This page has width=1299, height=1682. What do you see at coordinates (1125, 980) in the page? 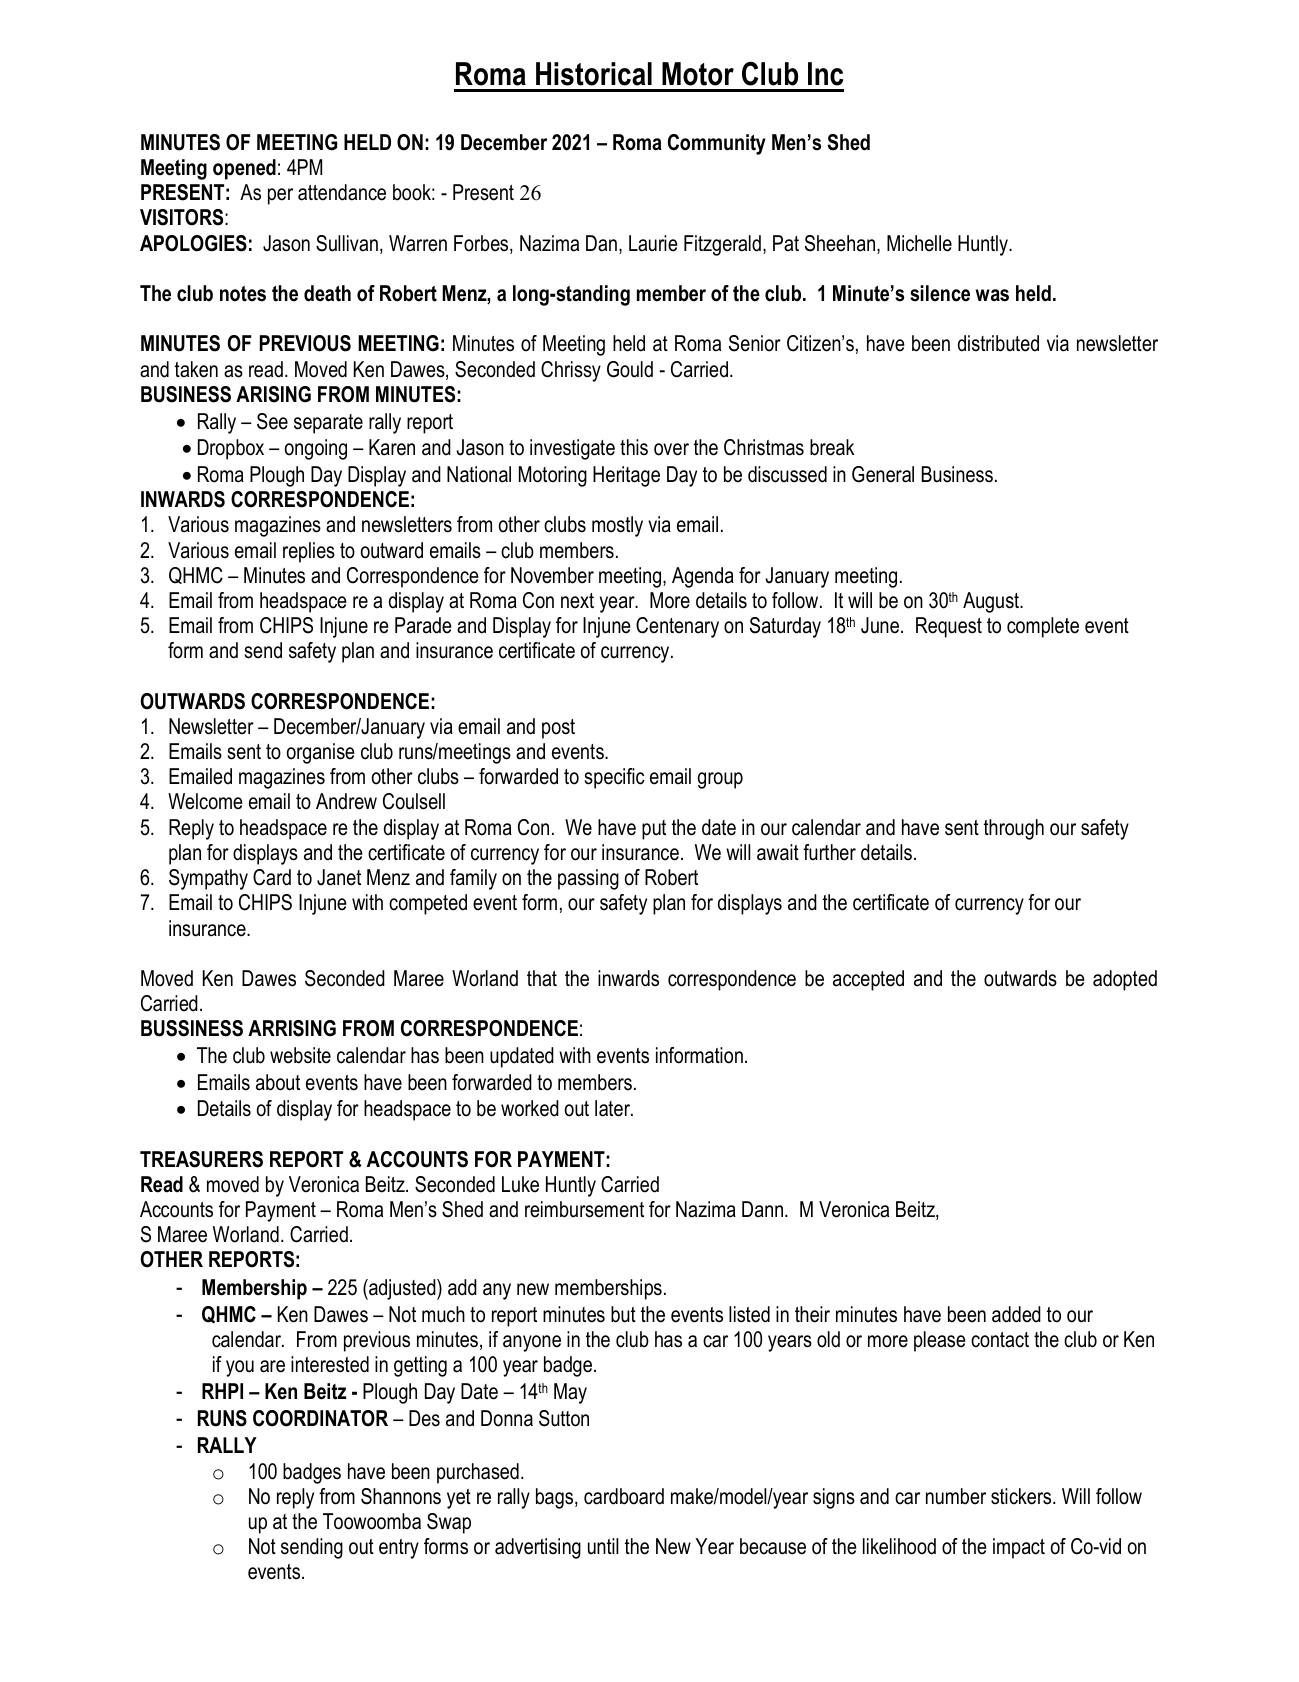
I see `adopted` at bounding box center [1125, 980].
